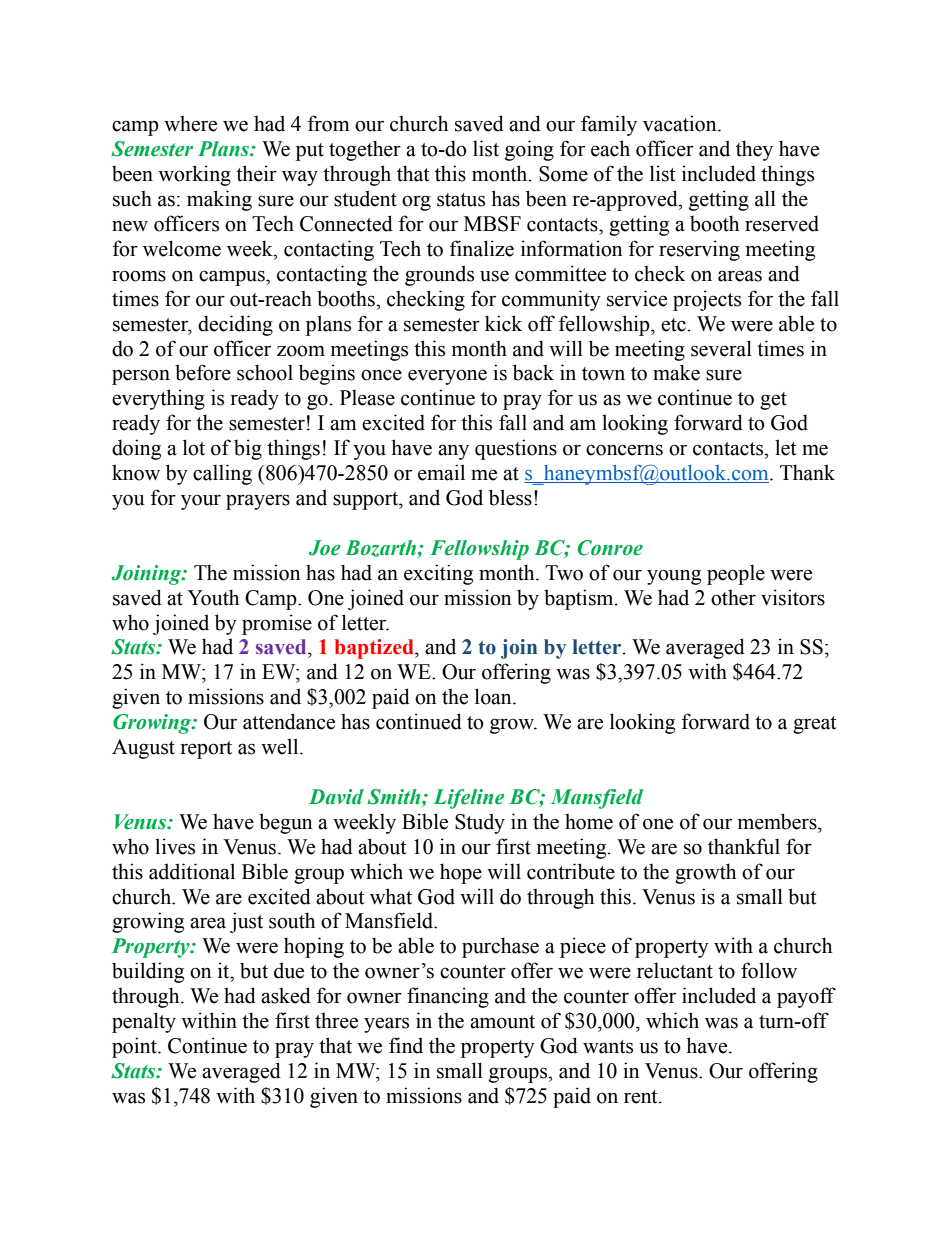  What do you see at coordinates (144, 1022) in the image?
I see `penalty` at bounding box center [144, 1022].
